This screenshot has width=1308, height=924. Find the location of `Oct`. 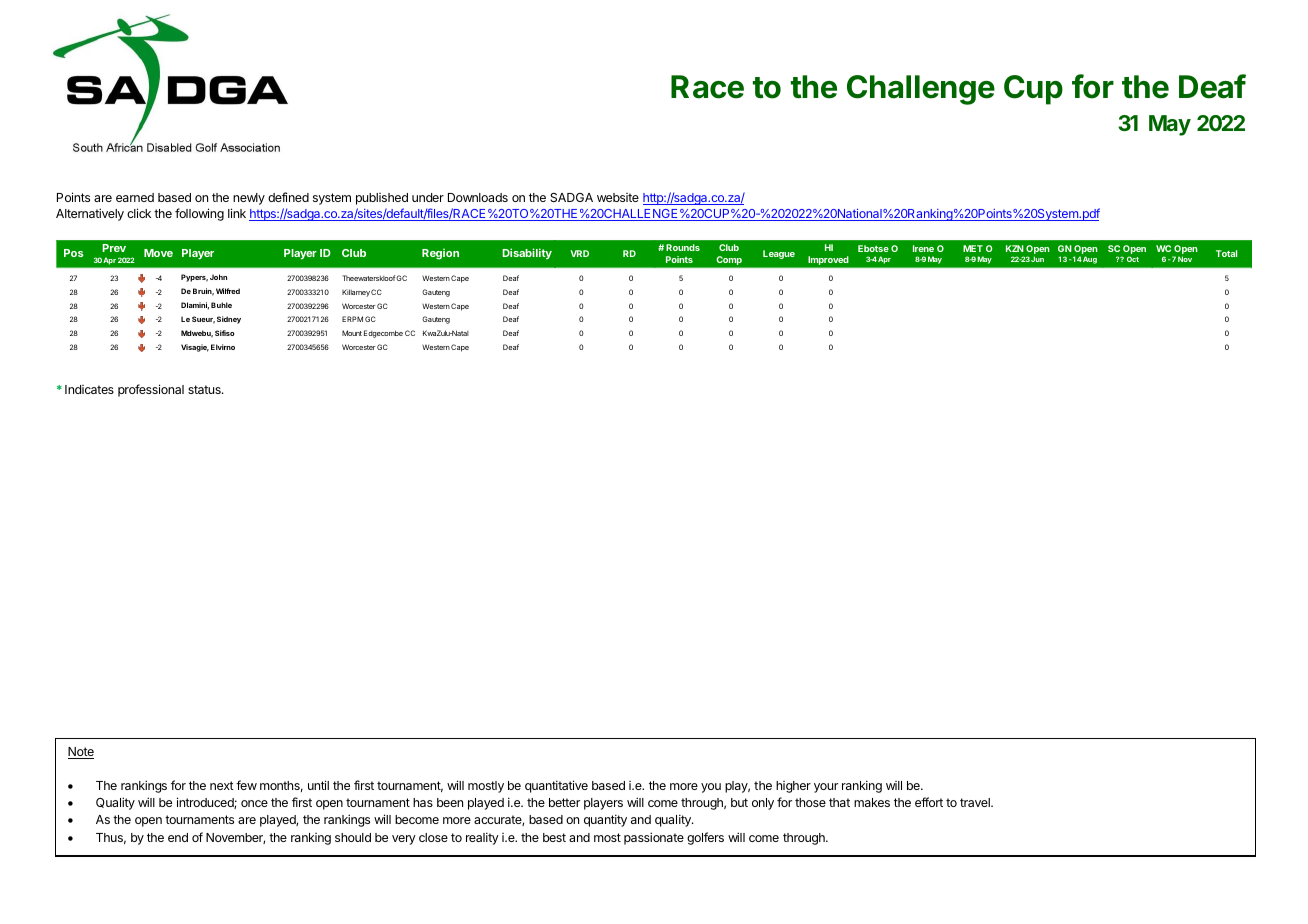

Oct is located at coordinates (1133, 259).
